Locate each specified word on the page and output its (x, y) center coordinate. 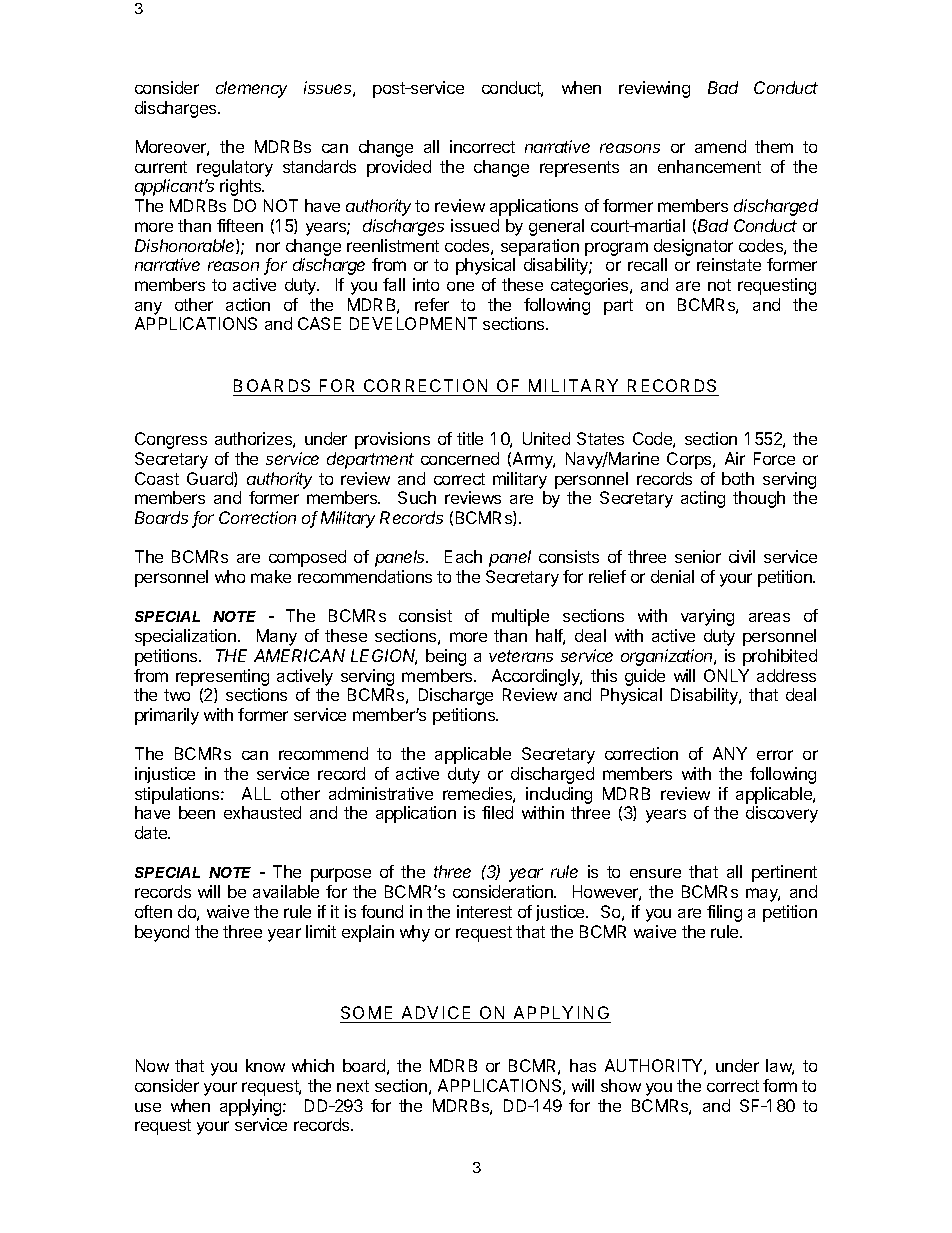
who (230, 576)
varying (707, 617)
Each (463, 556)
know (265, 1065)
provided (399, 168)
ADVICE (436, 1012)
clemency (251, 89)
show (621, 1085)
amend (720, 146)
